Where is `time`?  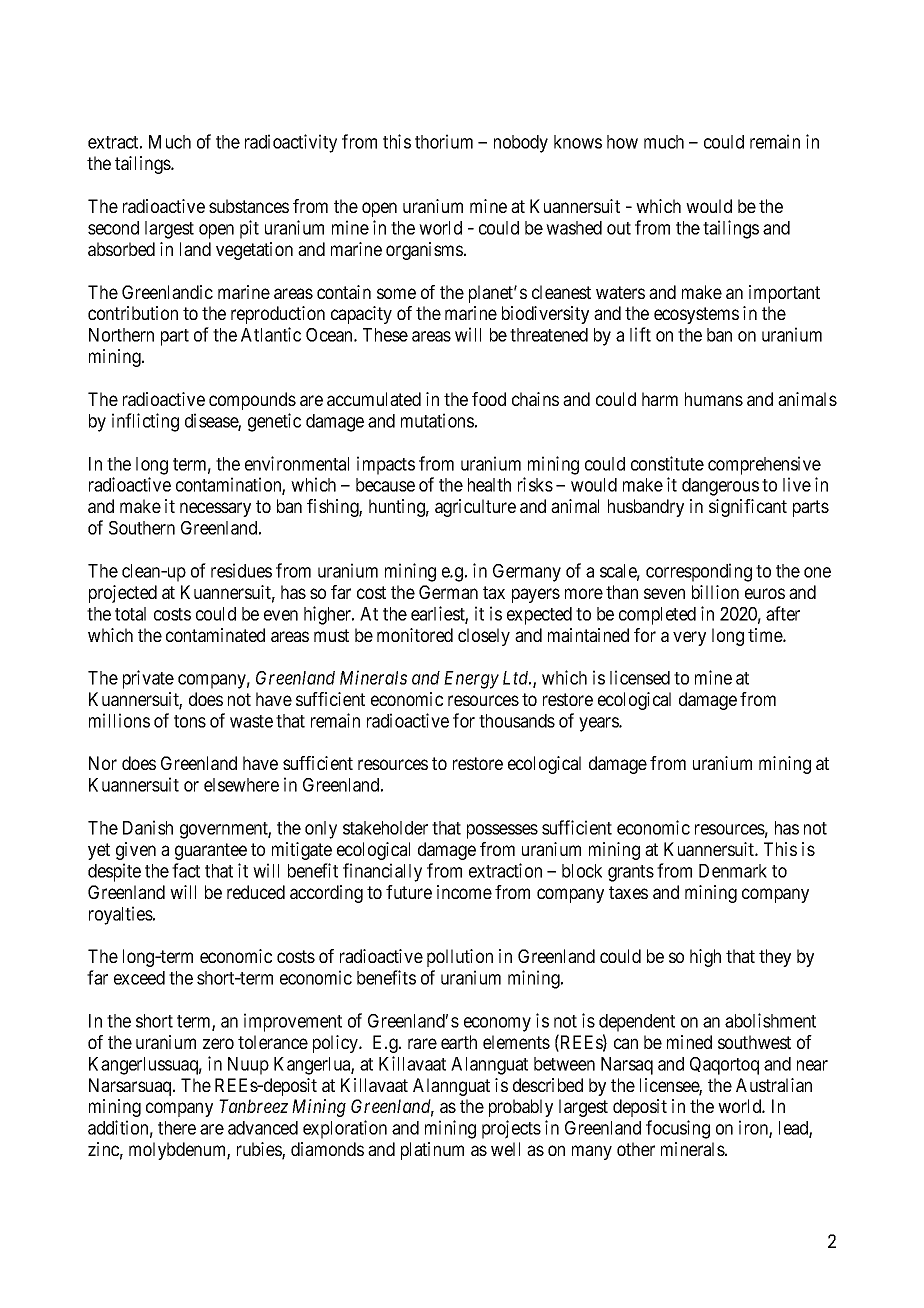
time is located at coordinates (766, 635).
